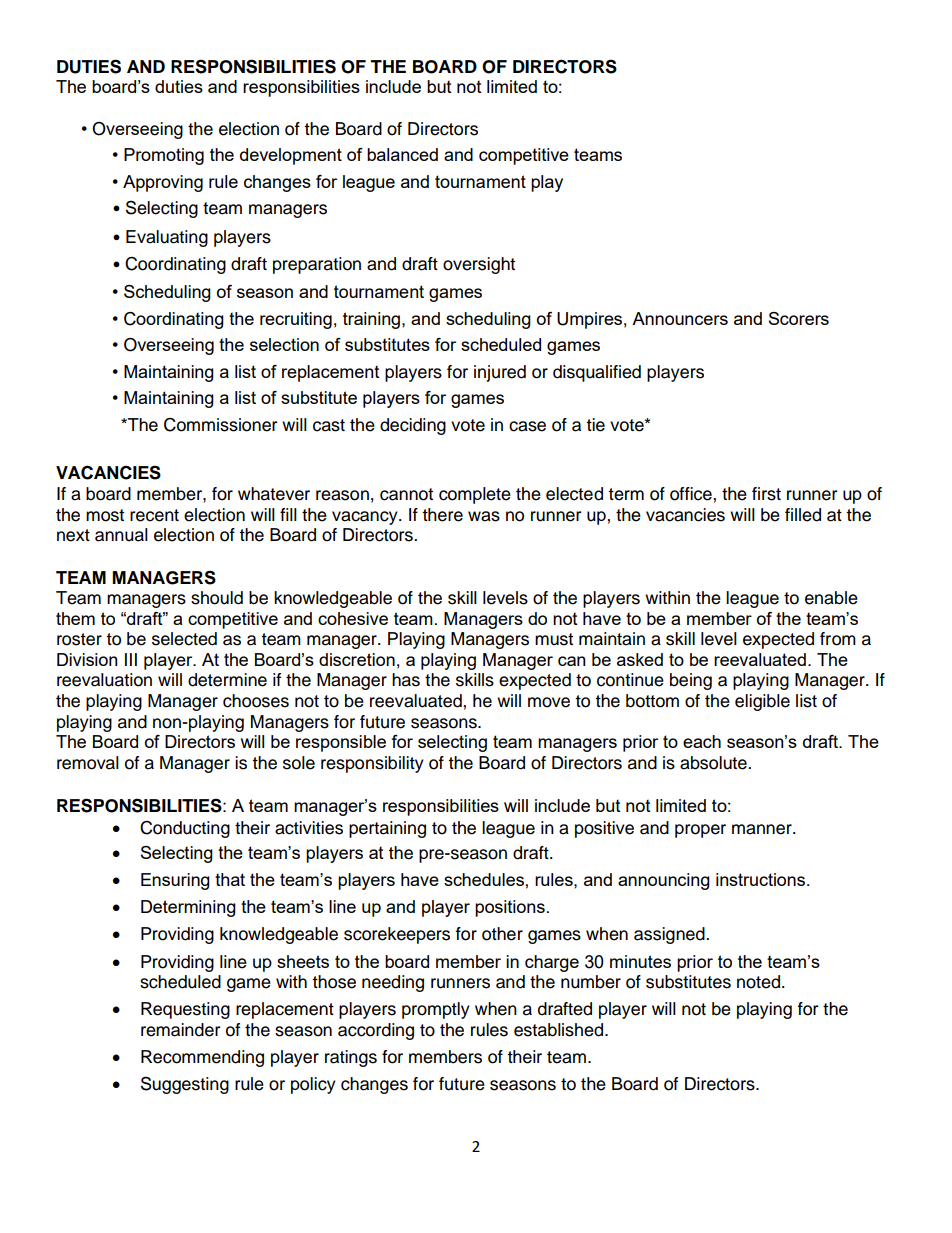  What do you see at coordinates (798, 318) in the document?
I see `Scorers` at bounding box center [798, 318].
